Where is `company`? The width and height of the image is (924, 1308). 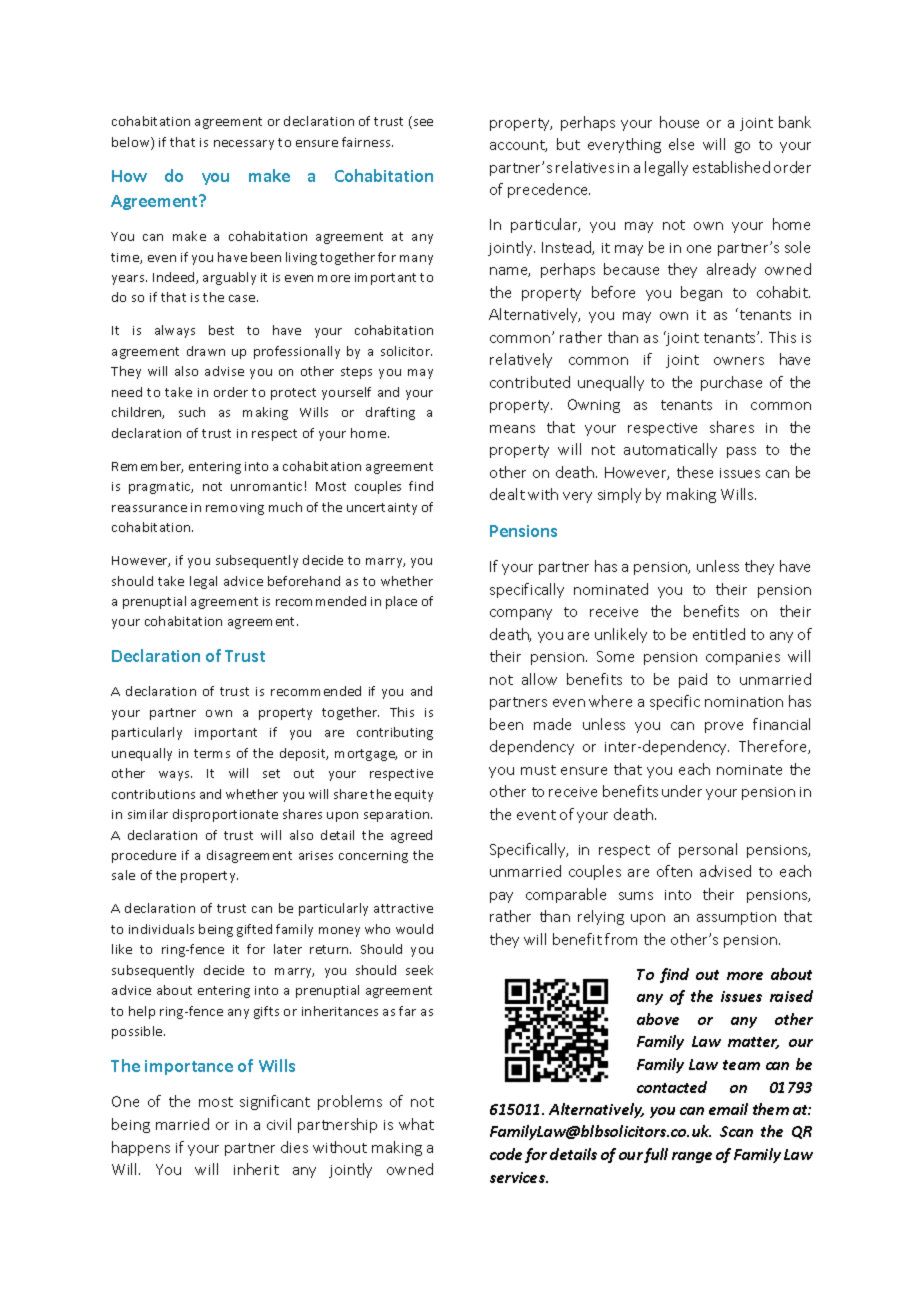 company is located at coordinates (521, 614).
